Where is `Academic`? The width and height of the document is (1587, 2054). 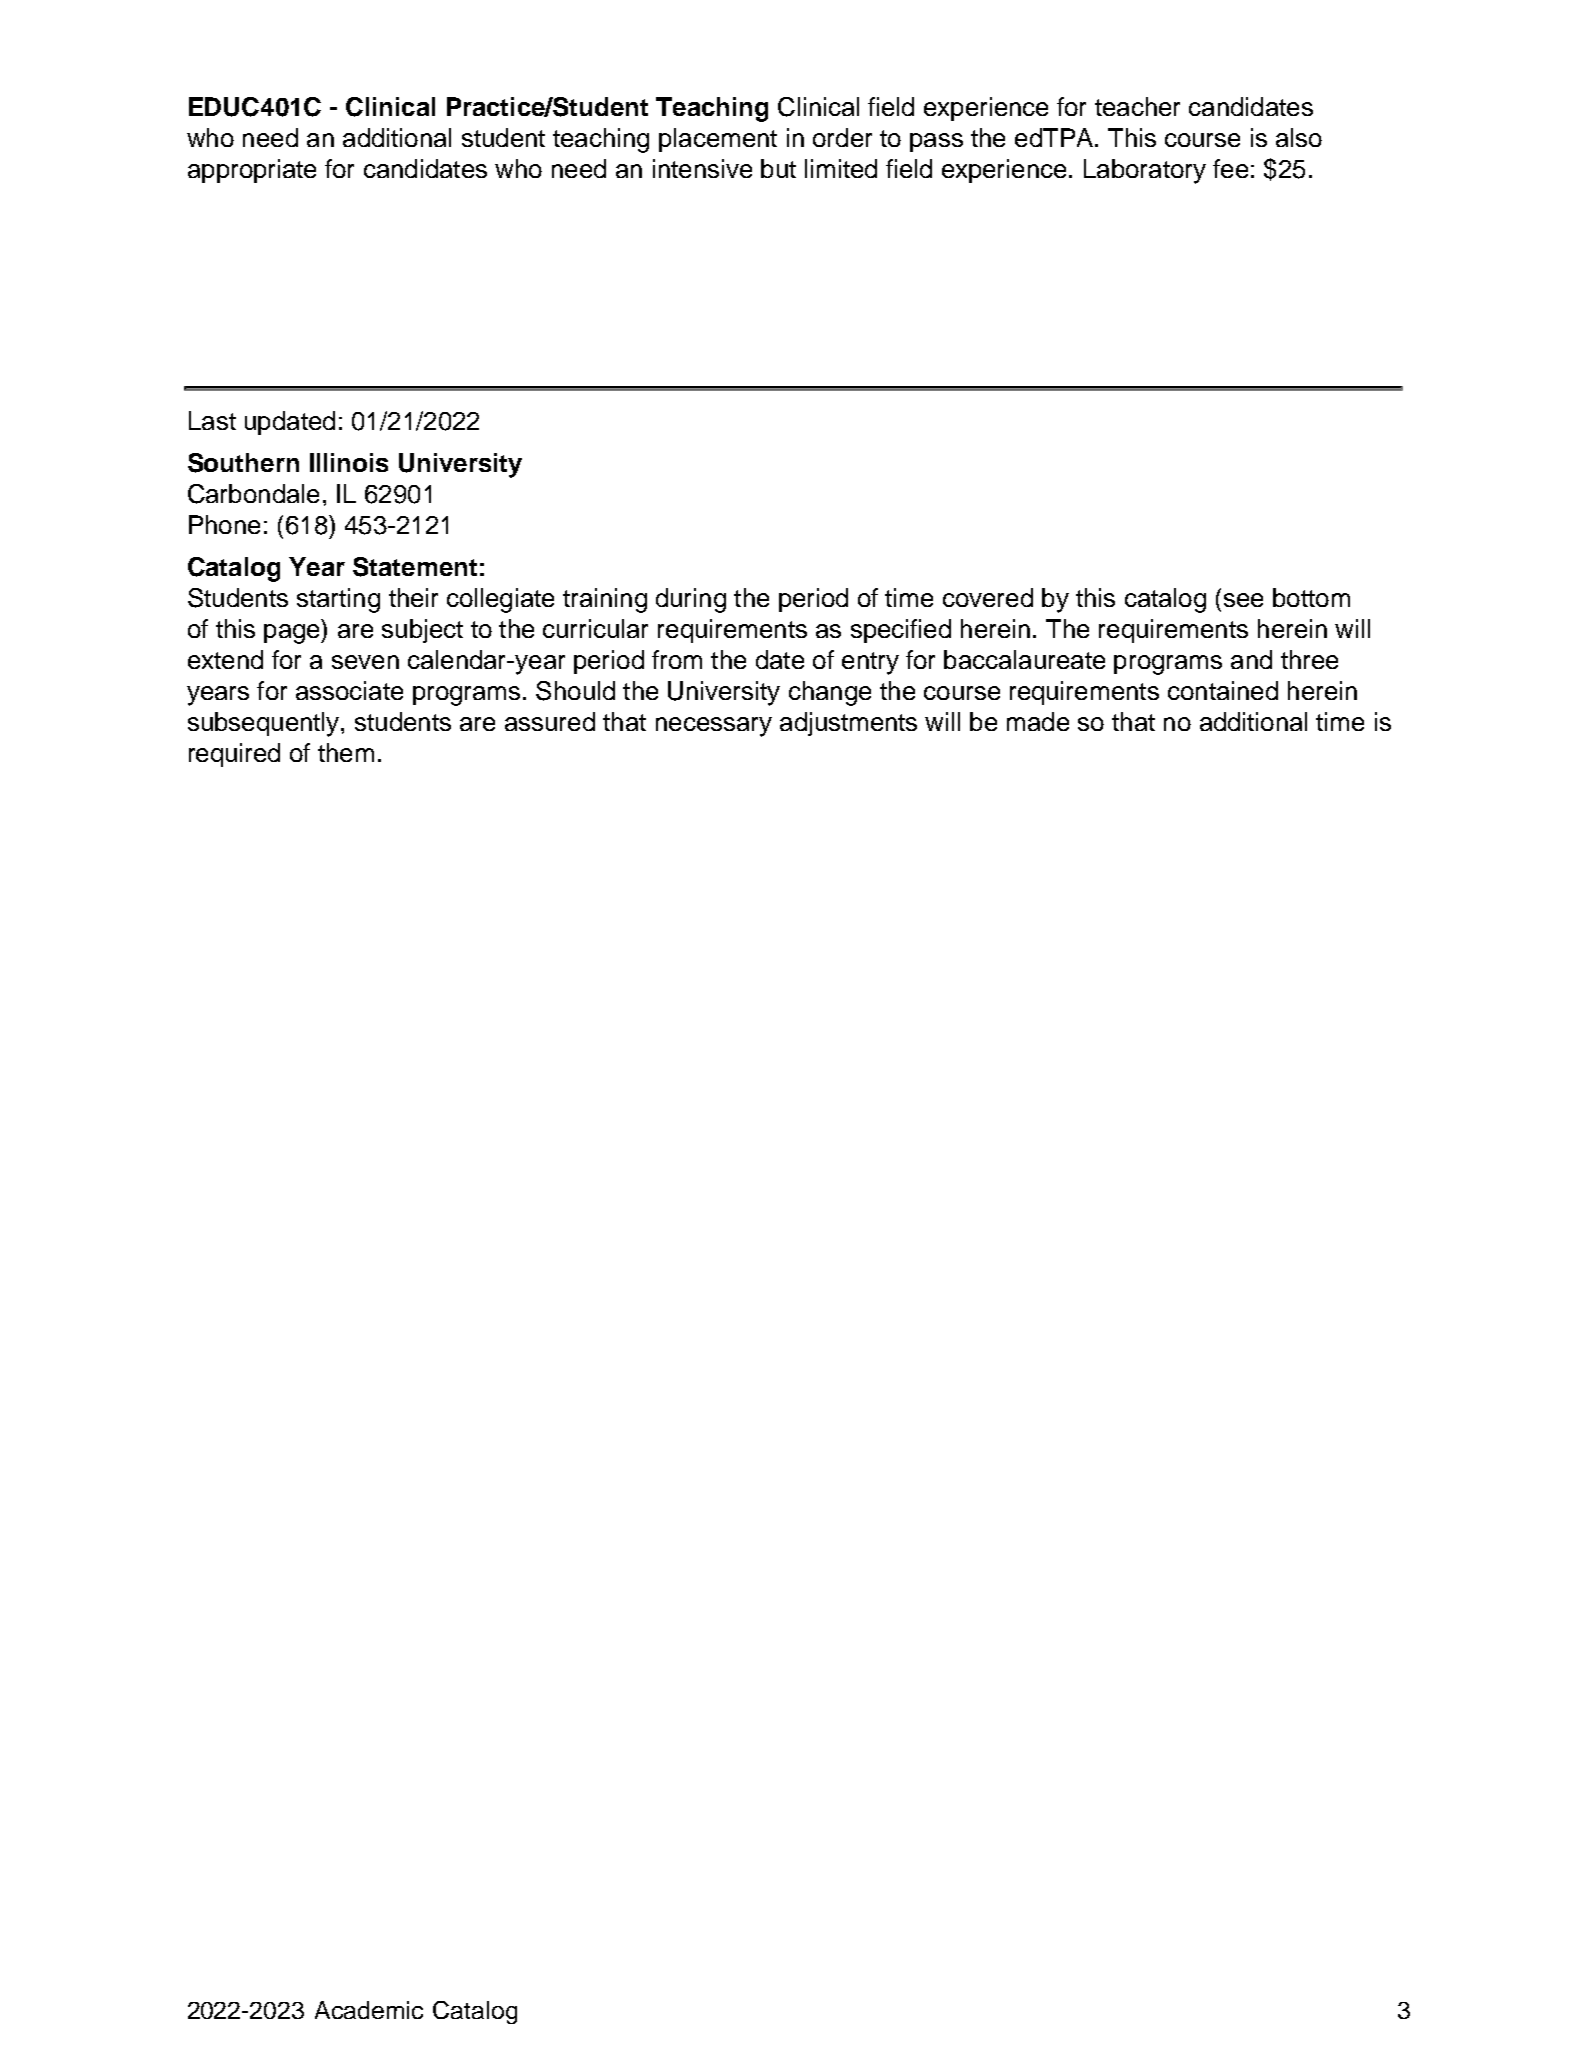
Academic is located at coordinates (369, 2010).
